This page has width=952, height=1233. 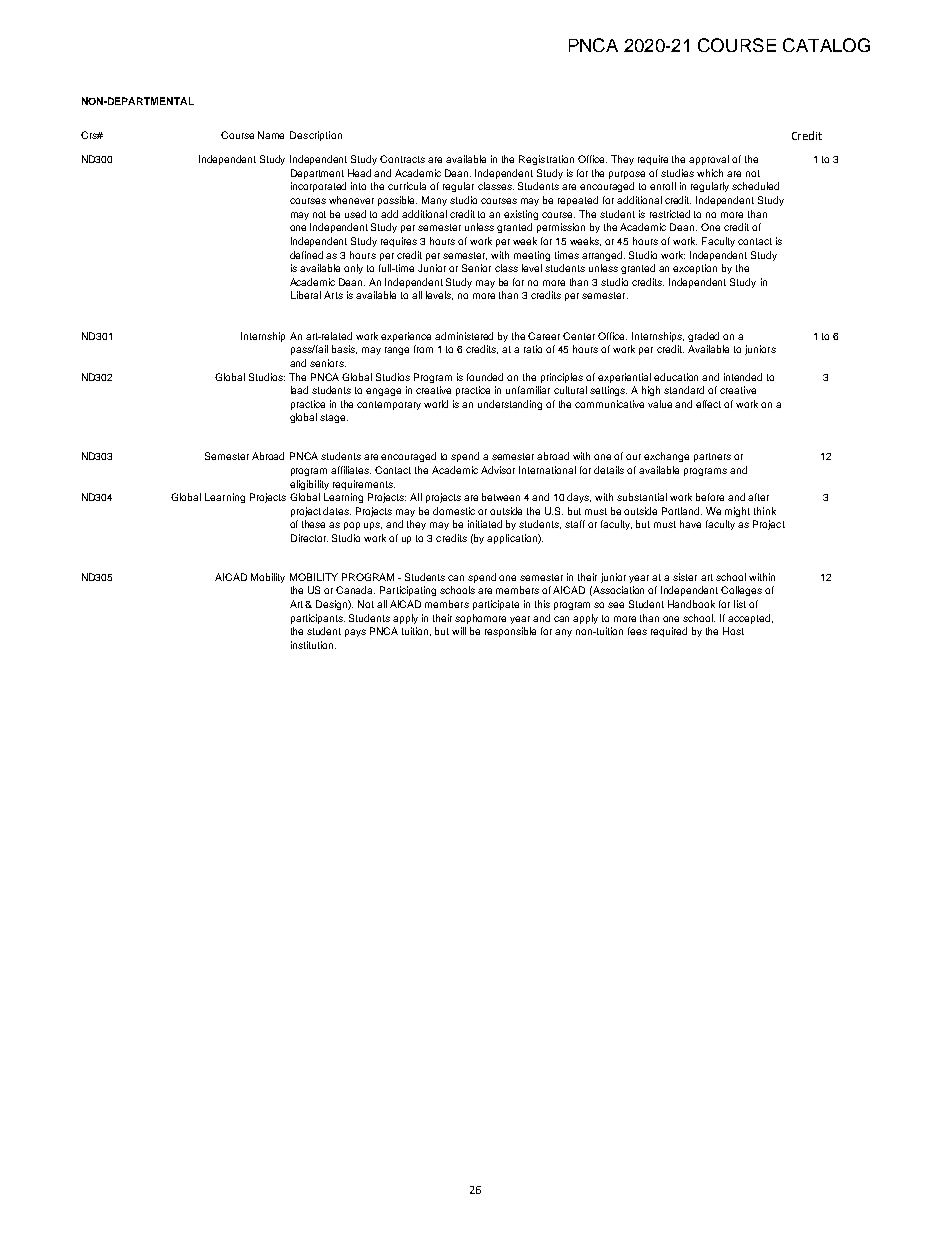 What do you see at coordinates (355, 633) in the page?
I see `pays` at bounding box center [355, 633].
